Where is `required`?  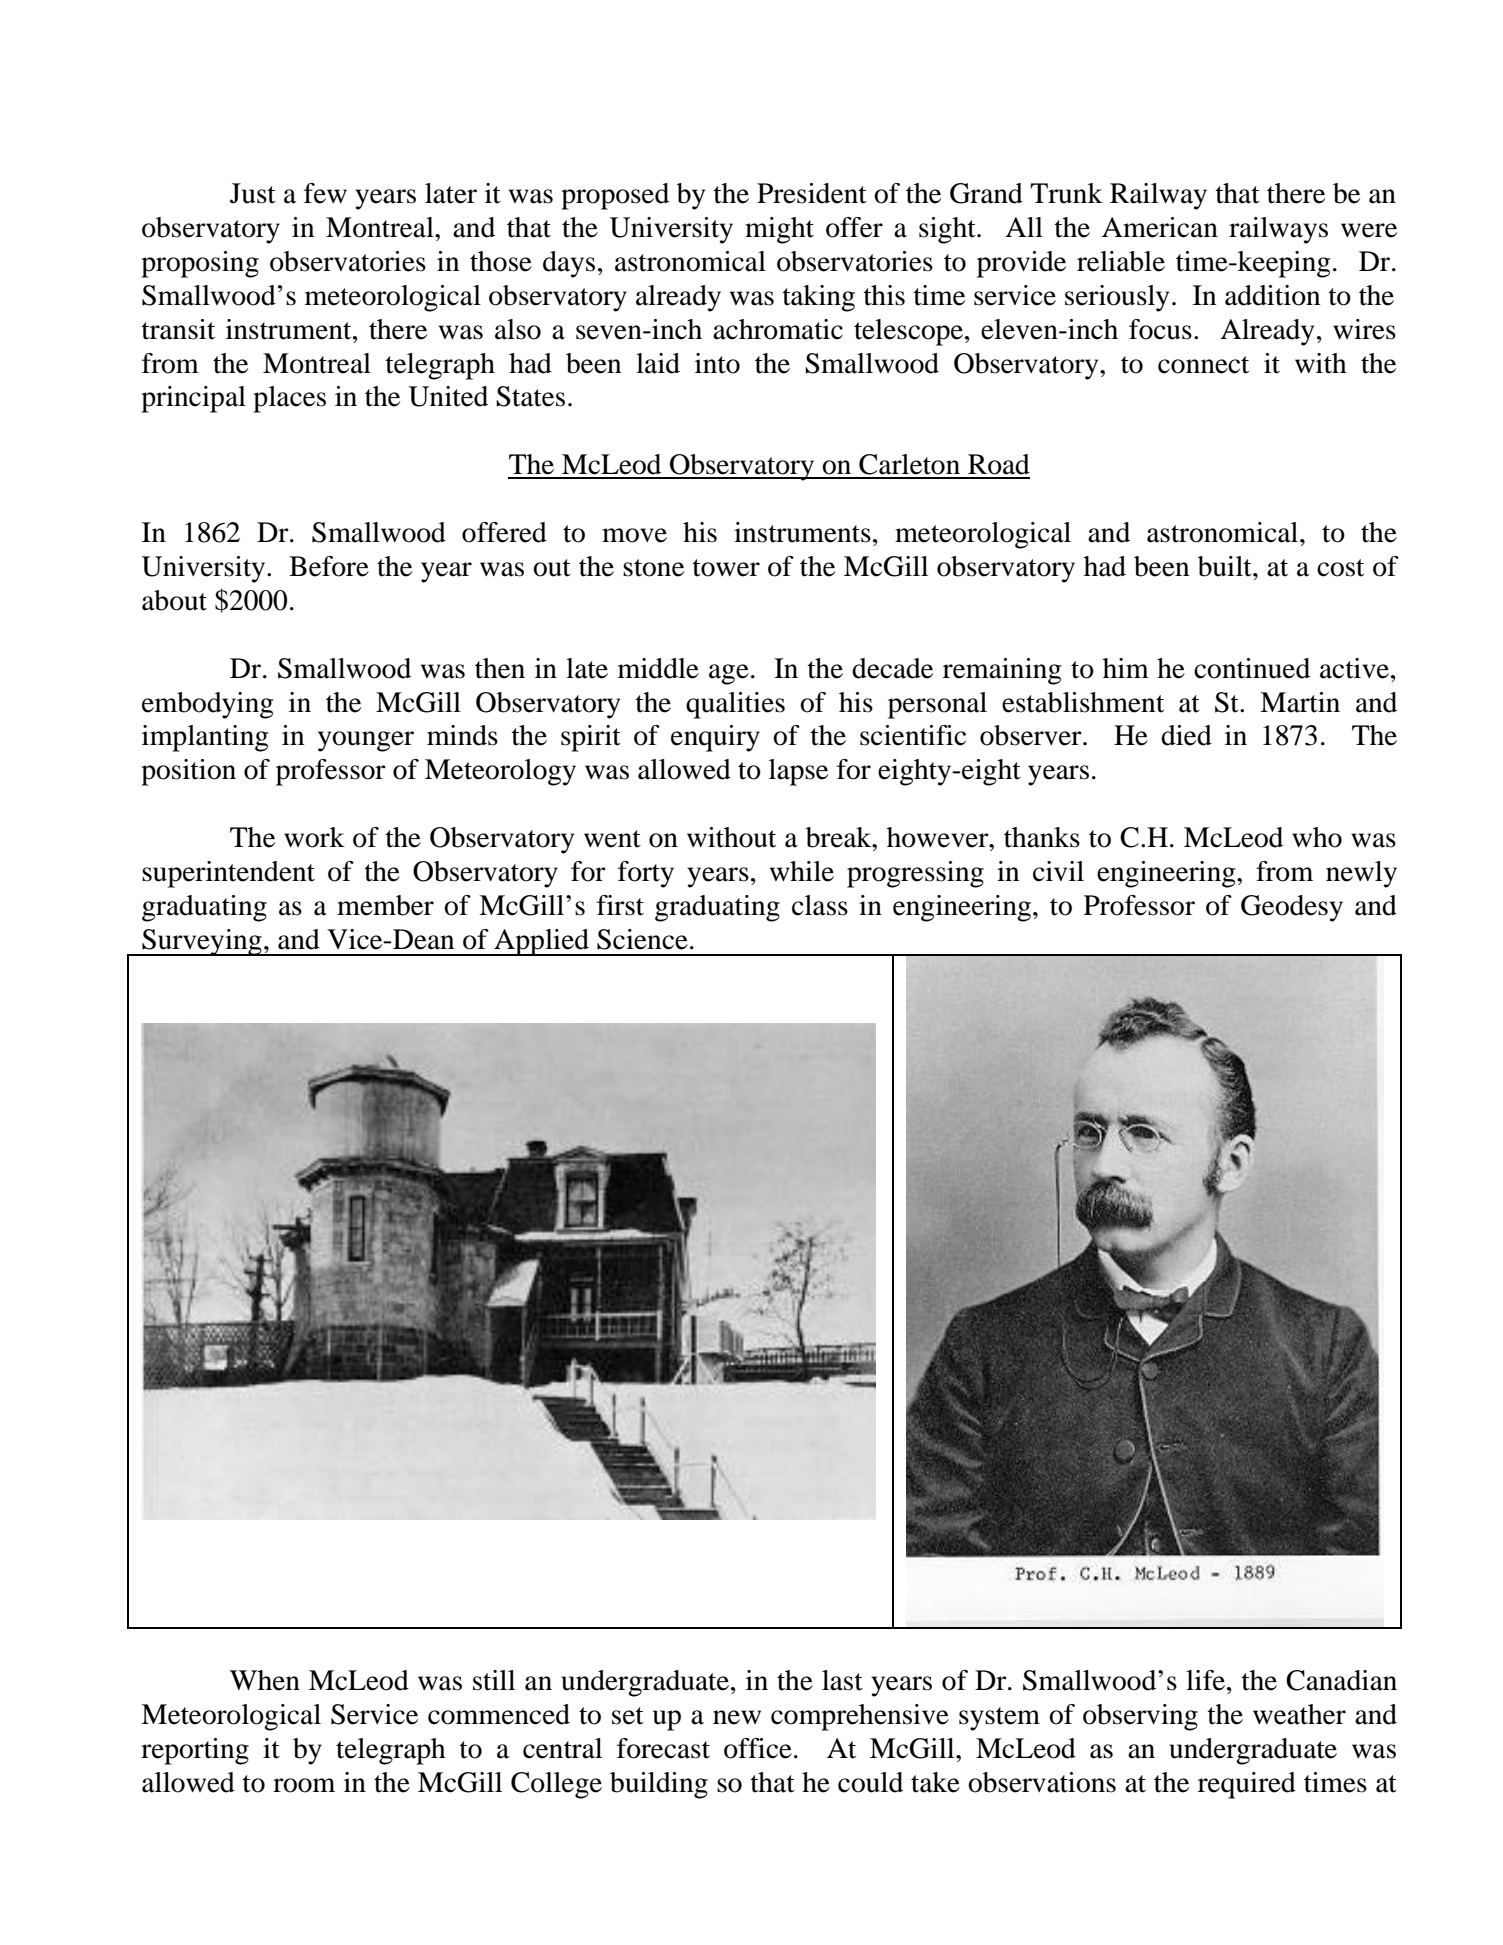 required is located at coordinates (1247, 1785).
